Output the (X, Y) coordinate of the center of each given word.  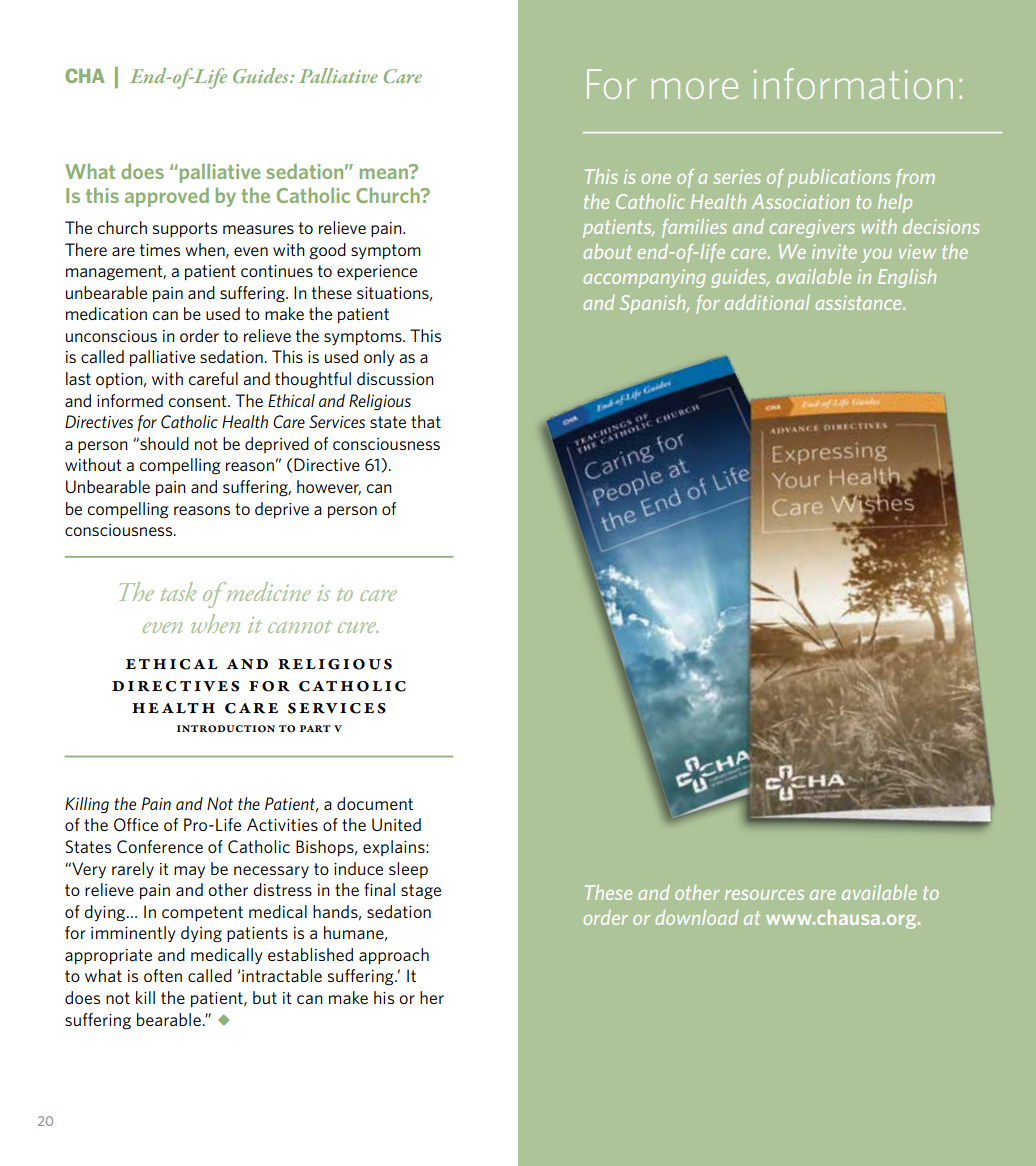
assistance (859, 302)
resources (764, 895)
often (163, 975)
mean (385, 172)
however (329, 487)
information (853, 83)
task (179, 591)
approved (167, 197)
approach (394, 956)
